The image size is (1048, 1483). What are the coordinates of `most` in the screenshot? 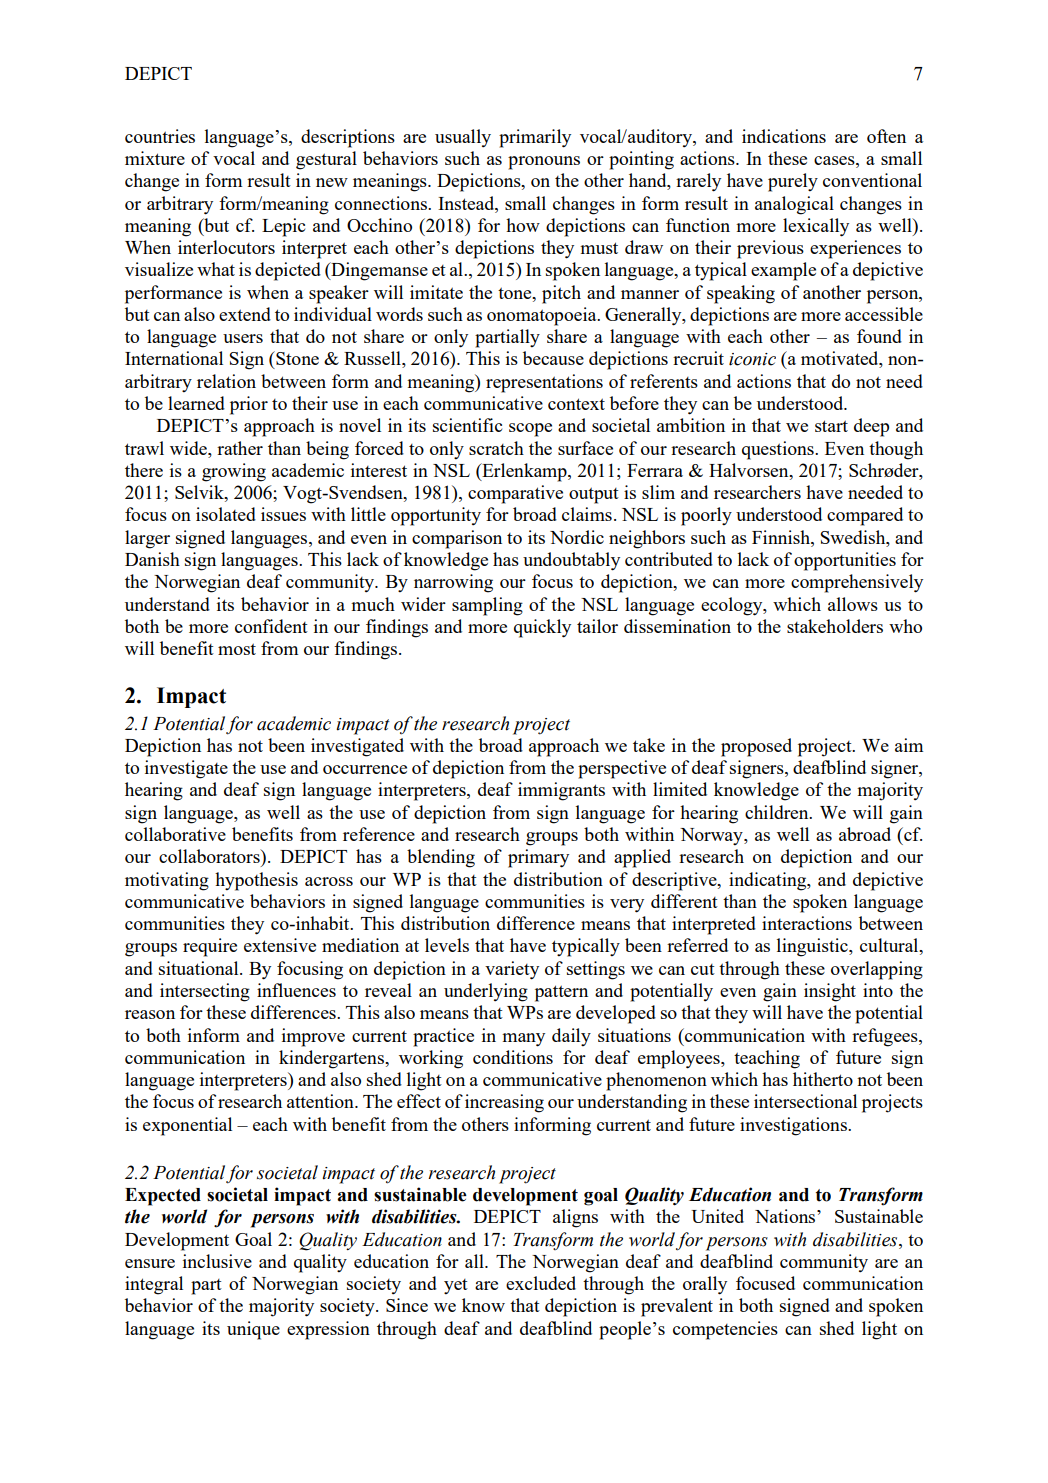 It's located at (237, 649).
